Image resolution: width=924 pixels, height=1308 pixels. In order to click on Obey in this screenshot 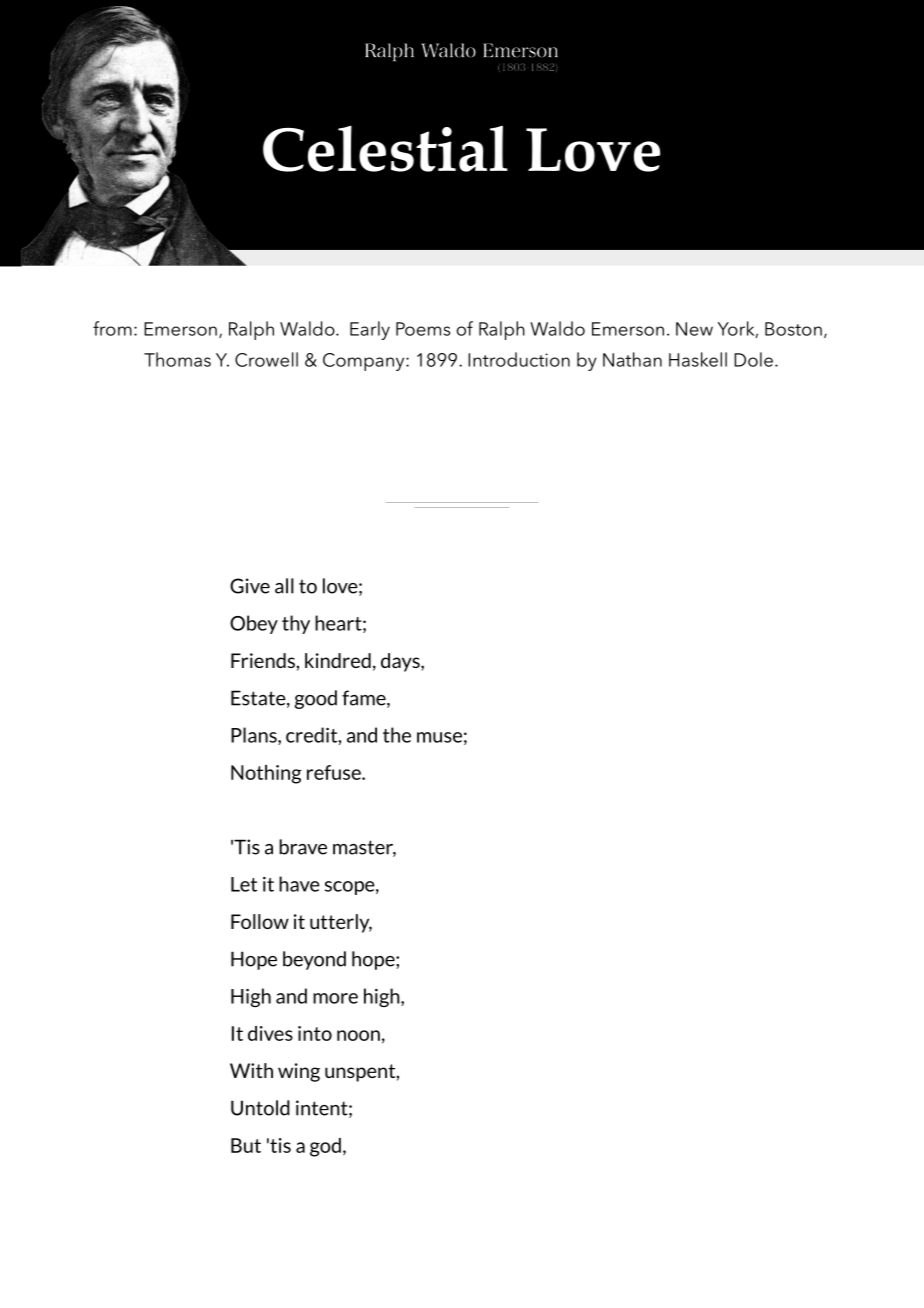, I will do `click(254, 624)`.
